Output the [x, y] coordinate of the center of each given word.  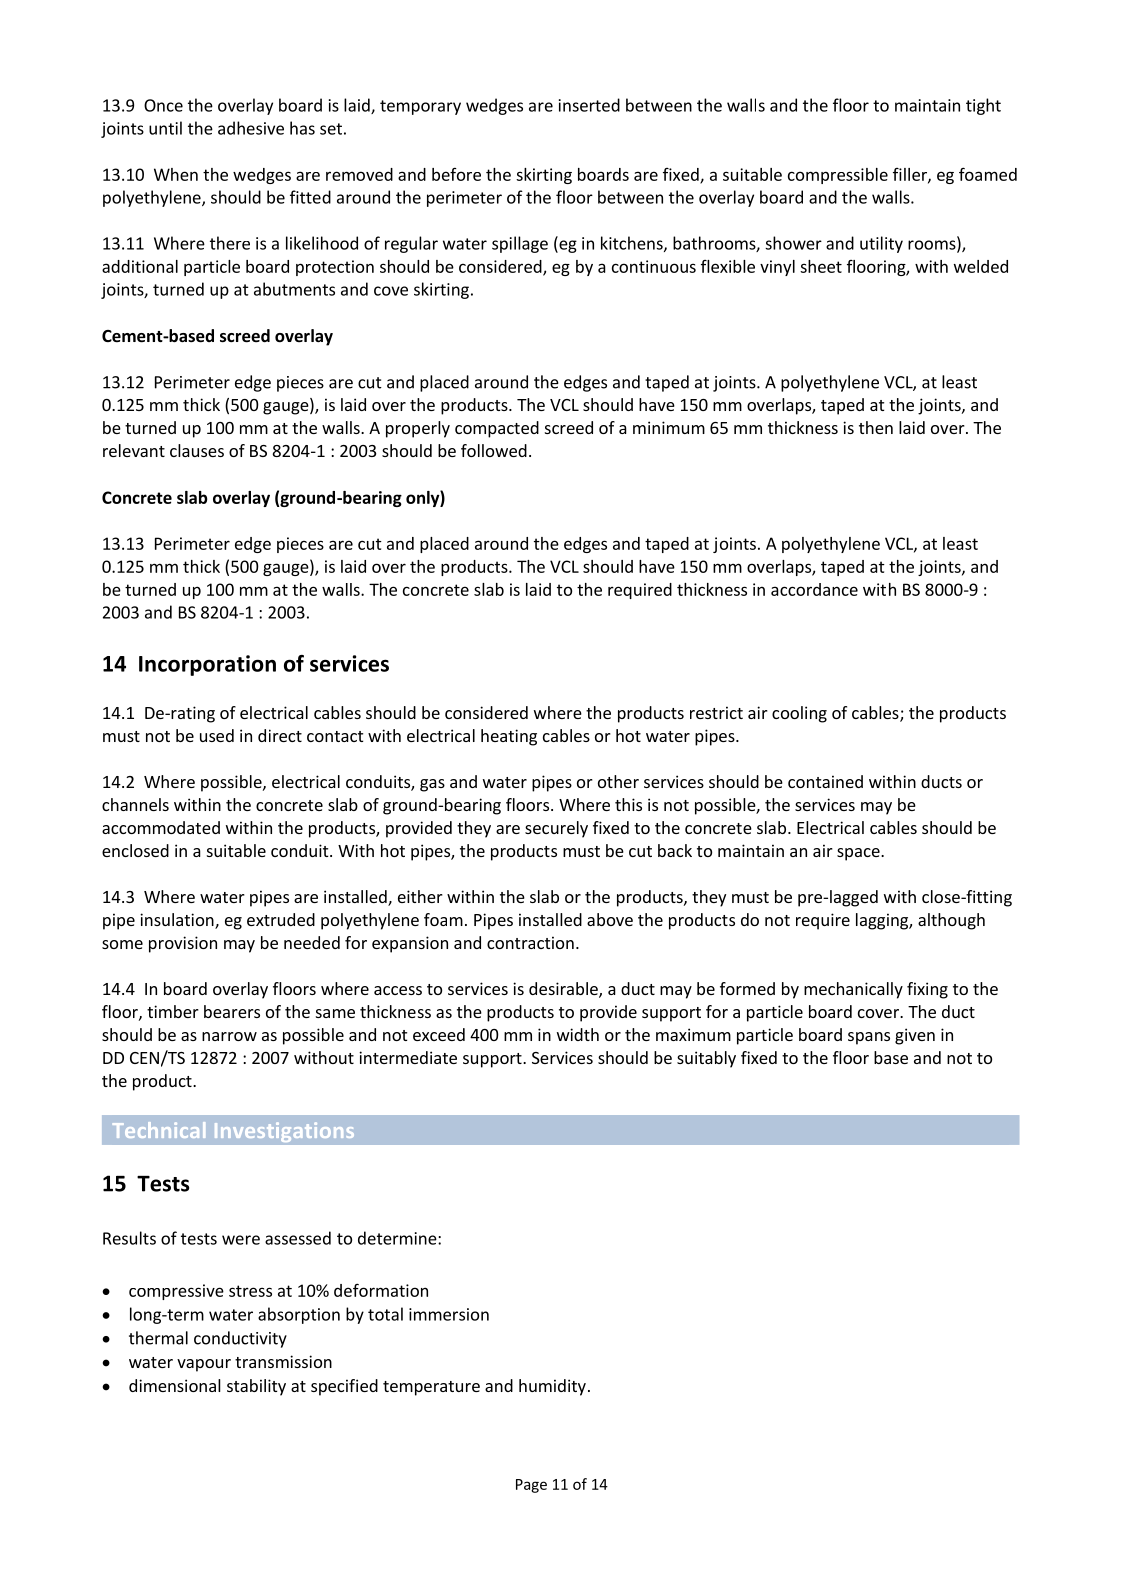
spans [869, 1038]
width [578, 1034]
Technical [159, 1130]
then [876, 427]
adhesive [251, 128]
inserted [589, 105]
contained [825, 781]
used [217, 735]
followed [494, 450]
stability [256, 1387]
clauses [197, 450]
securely [556, 829]
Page [531, 1486]
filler [911, 175]
